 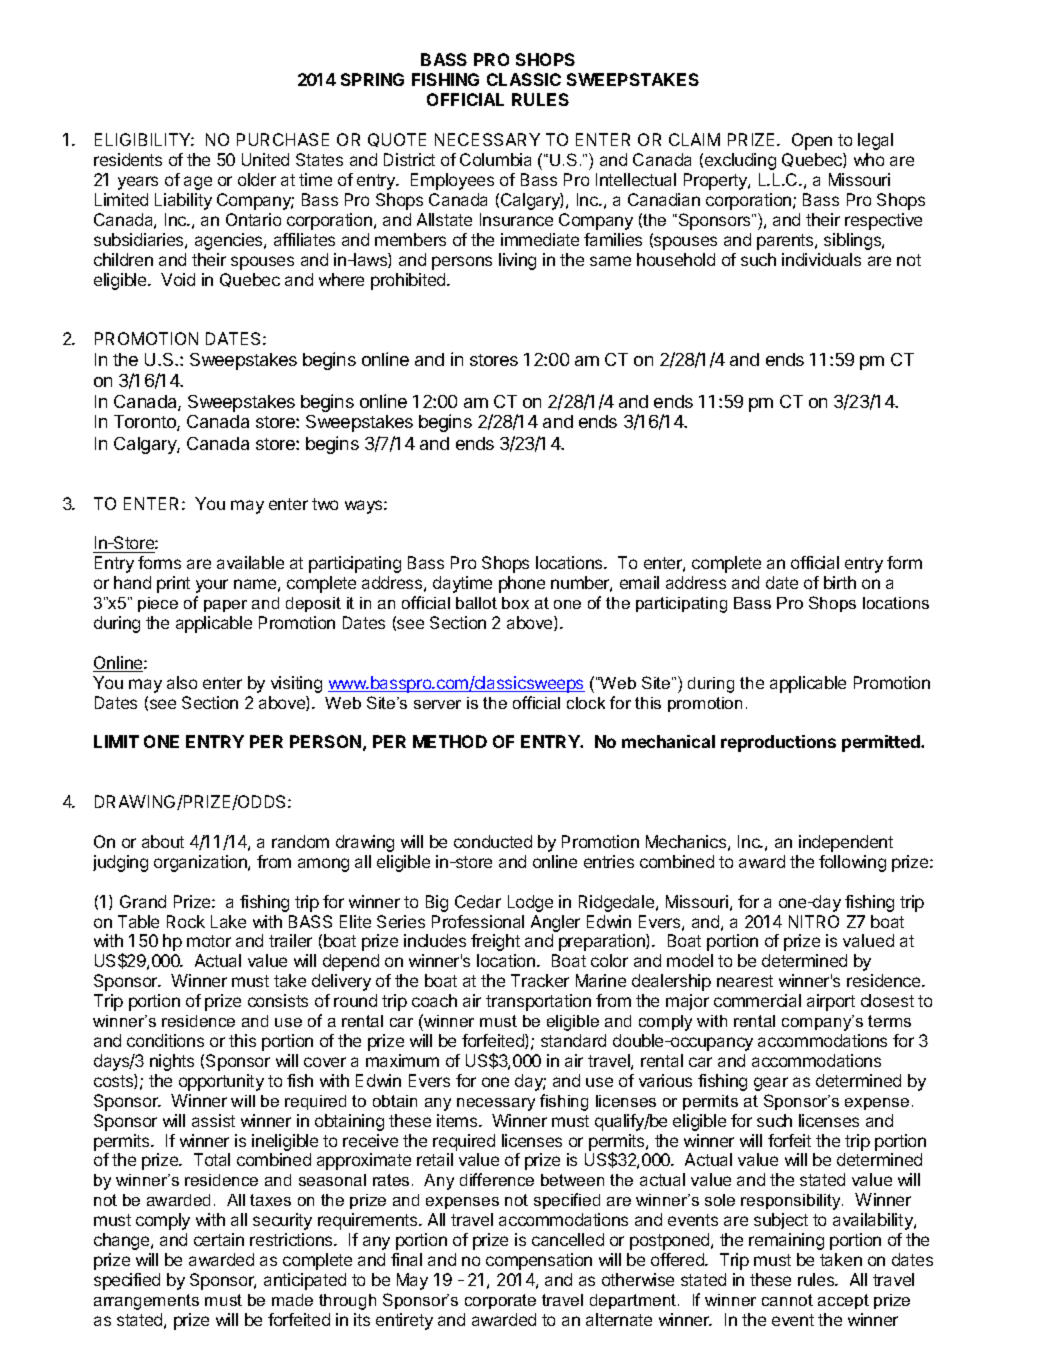 I want to click on Columbia, so click(x=495, y=159).
